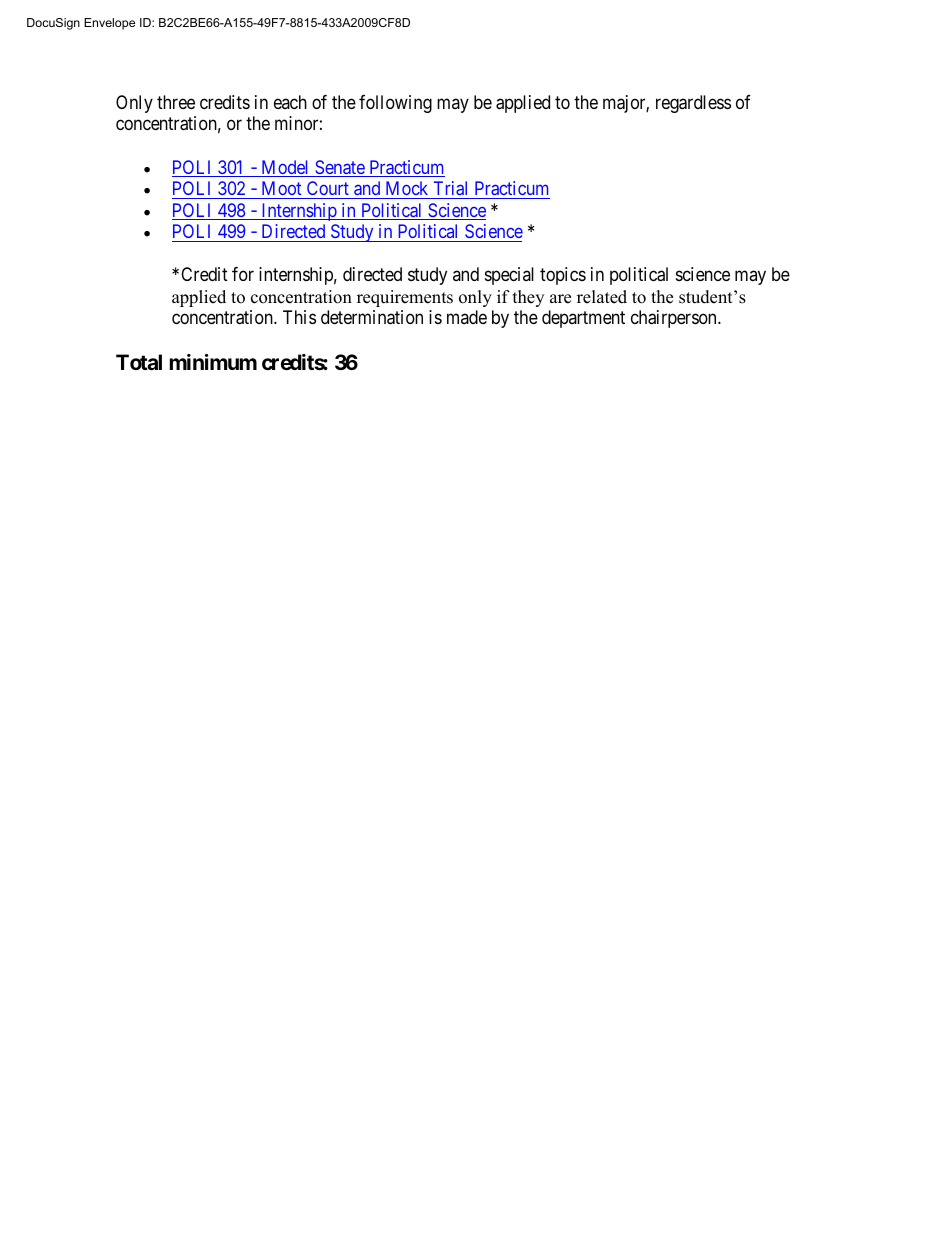 The height and width of the page is (1233, 952). I want to click on three, so click(176, 102).
